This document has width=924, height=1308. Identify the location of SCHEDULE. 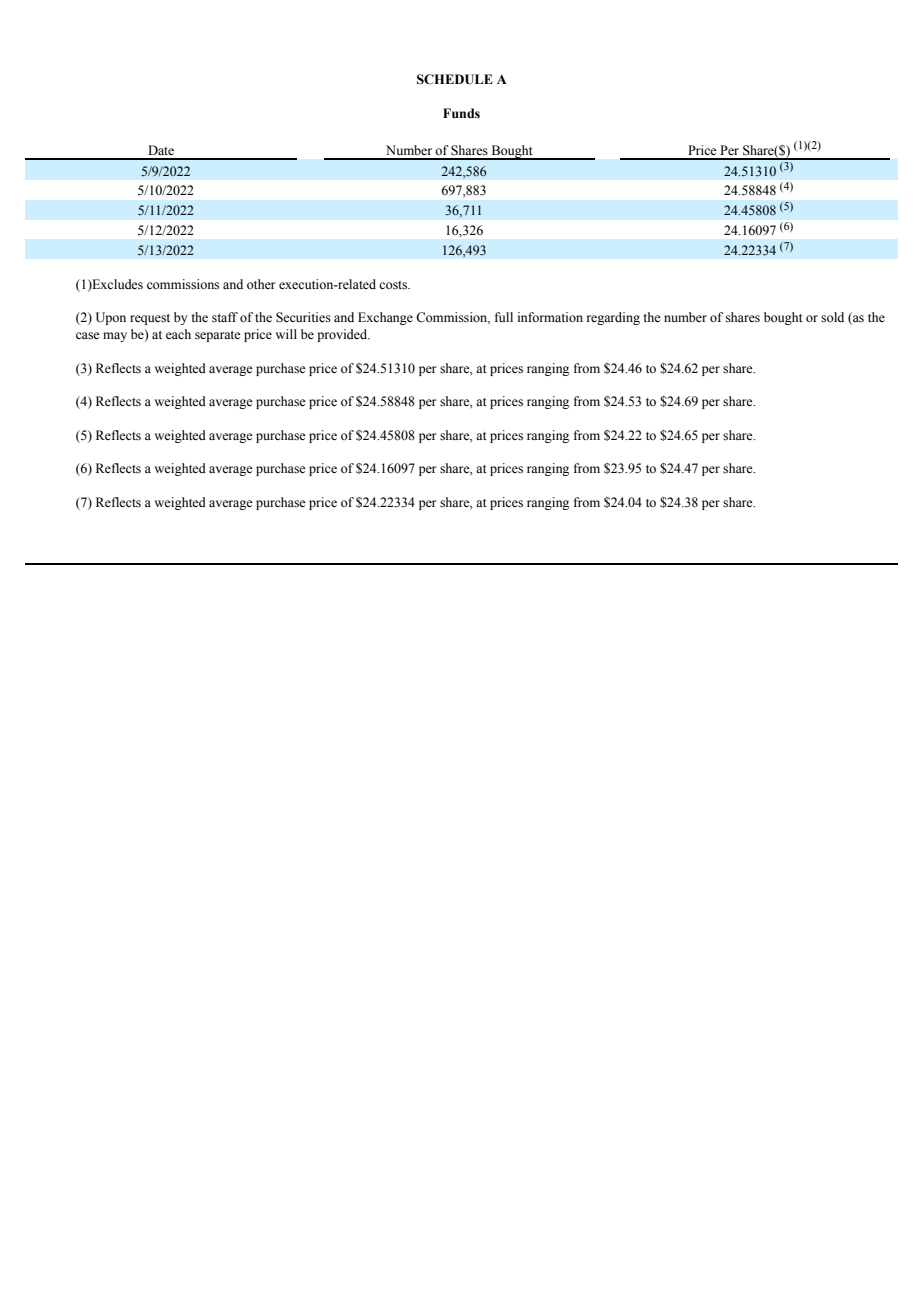
(455, 79).
